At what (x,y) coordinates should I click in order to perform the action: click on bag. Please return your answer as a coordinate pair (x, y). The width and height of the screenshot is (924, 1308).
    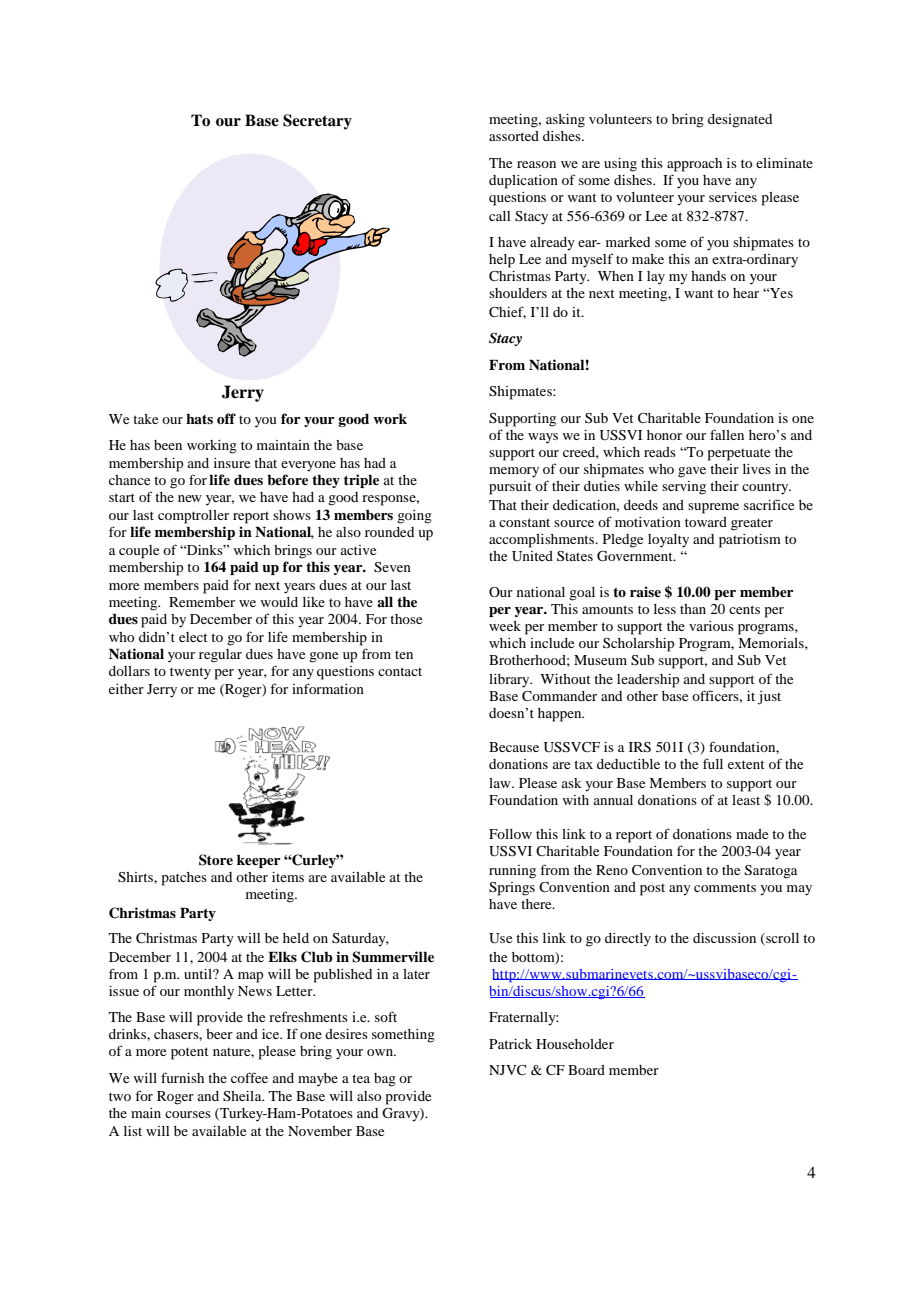
    Looking at the image, I should click on (385, 1080).
